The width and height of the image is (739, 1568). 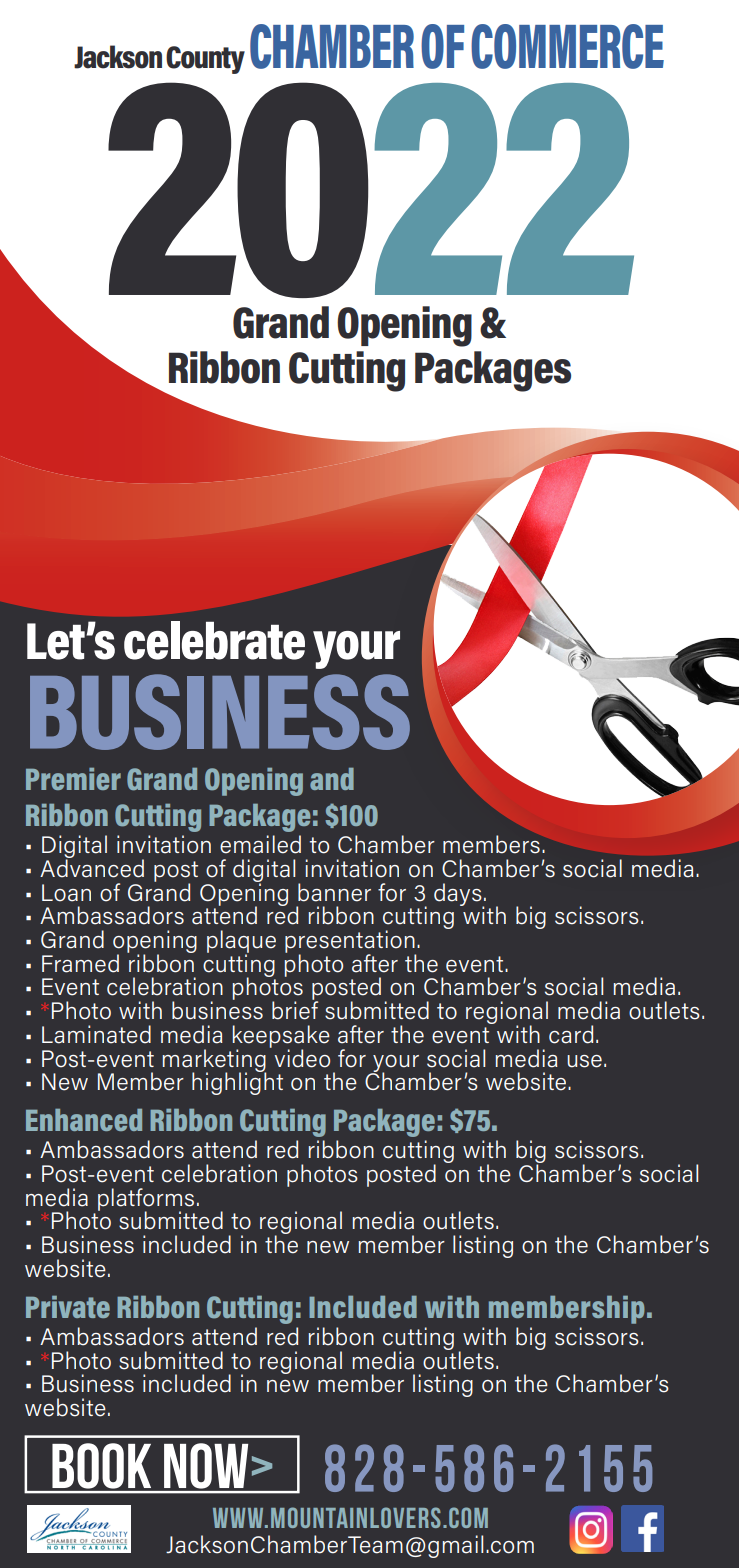 I want to click on platforms, so click(x=146, y=1200).
